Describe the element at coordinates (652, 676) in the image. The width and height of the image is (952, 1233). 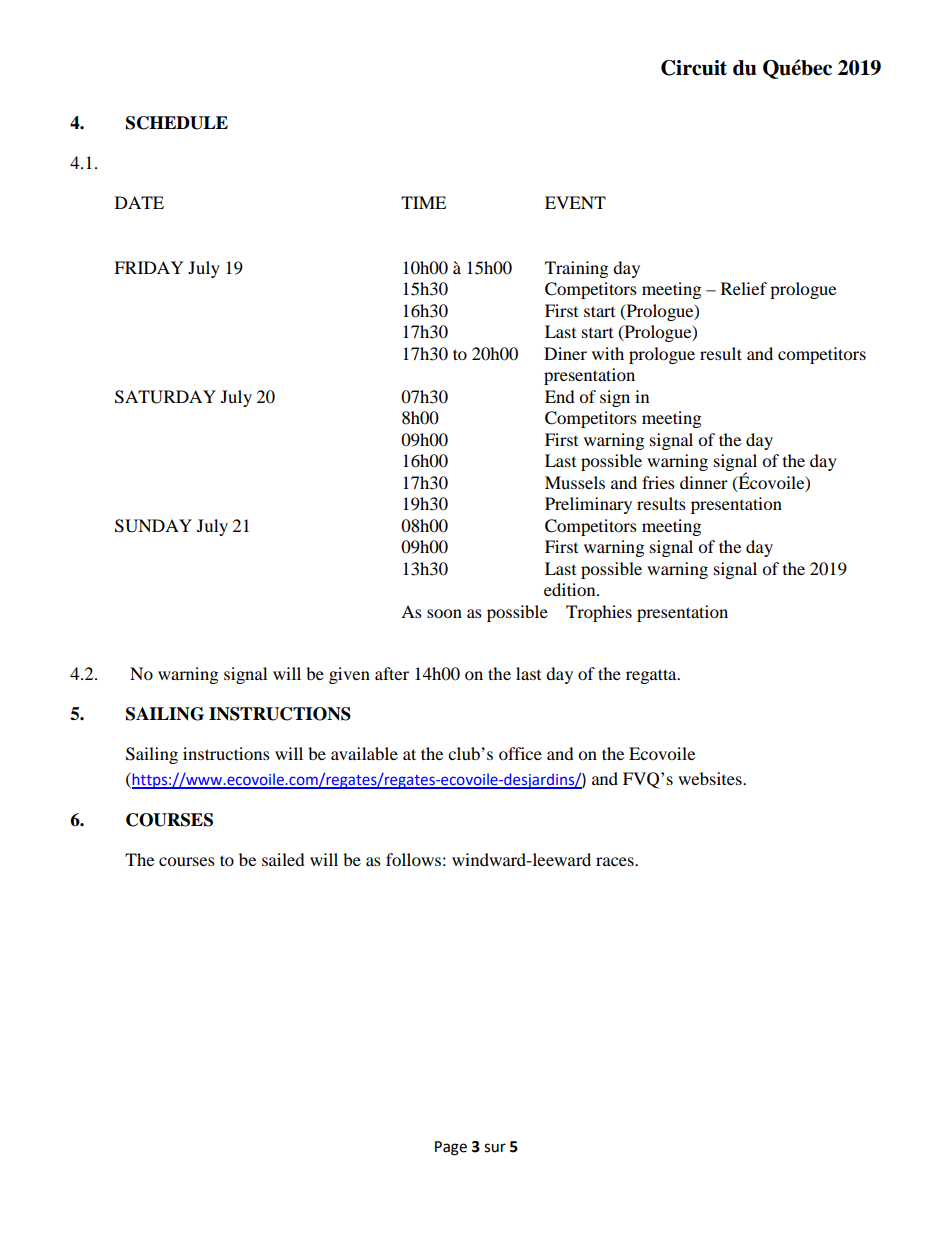
I see `regatta` at that location.
